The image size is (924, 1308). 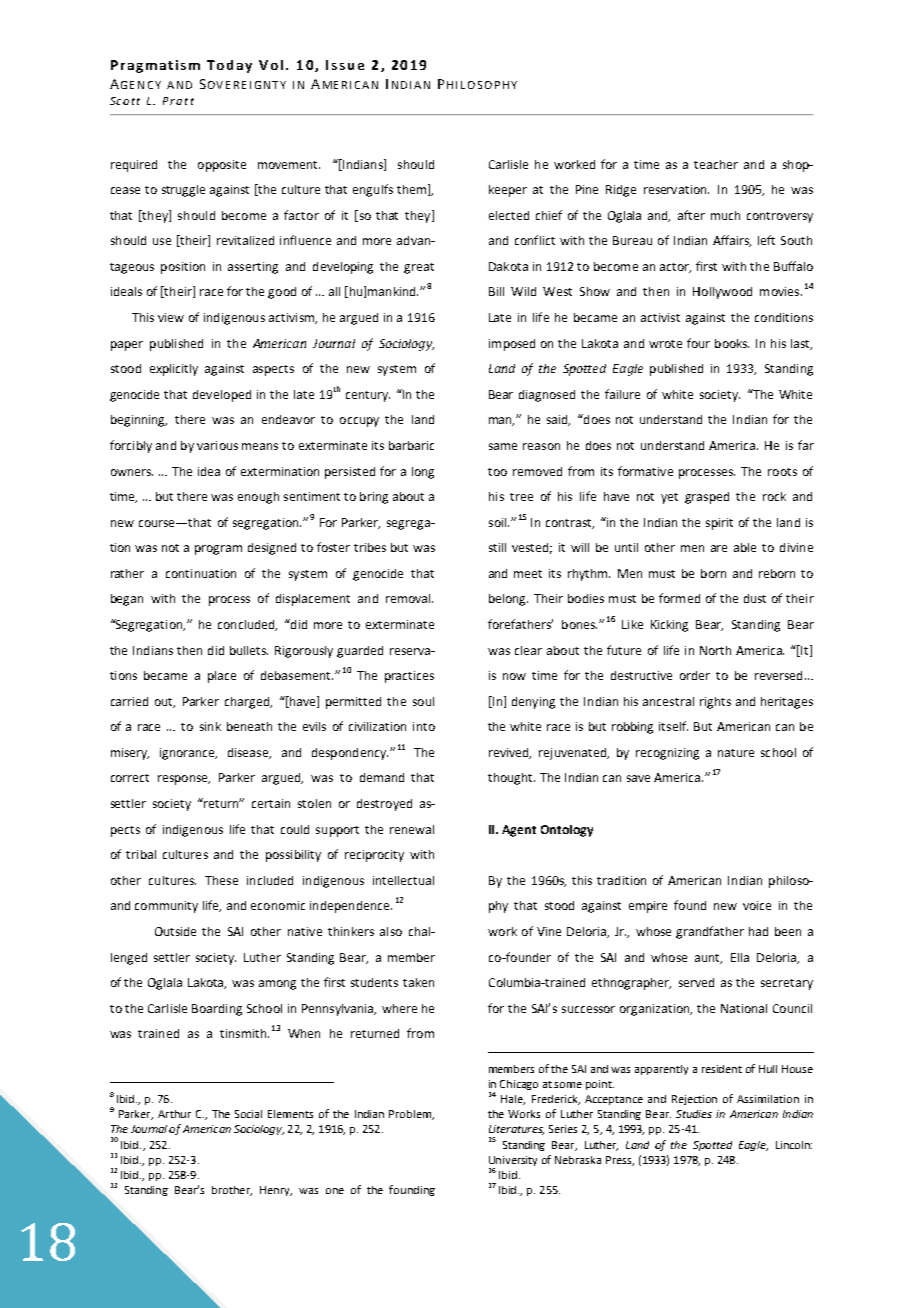 I want to click on nature, so click(x=736, y=753).
